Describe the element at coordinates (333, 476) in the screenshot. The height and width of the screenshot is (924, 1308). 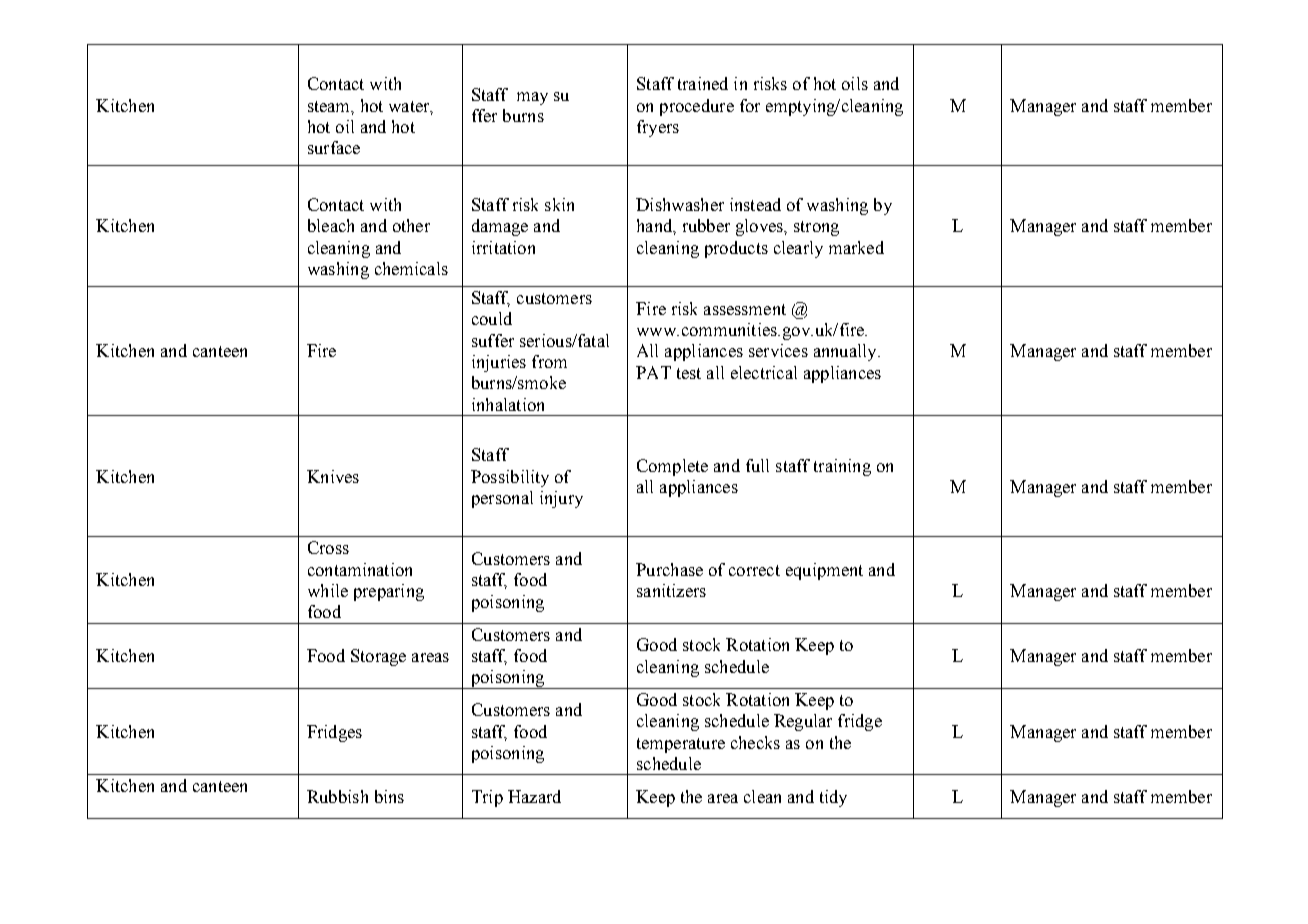
I see `Knives` at that location.
